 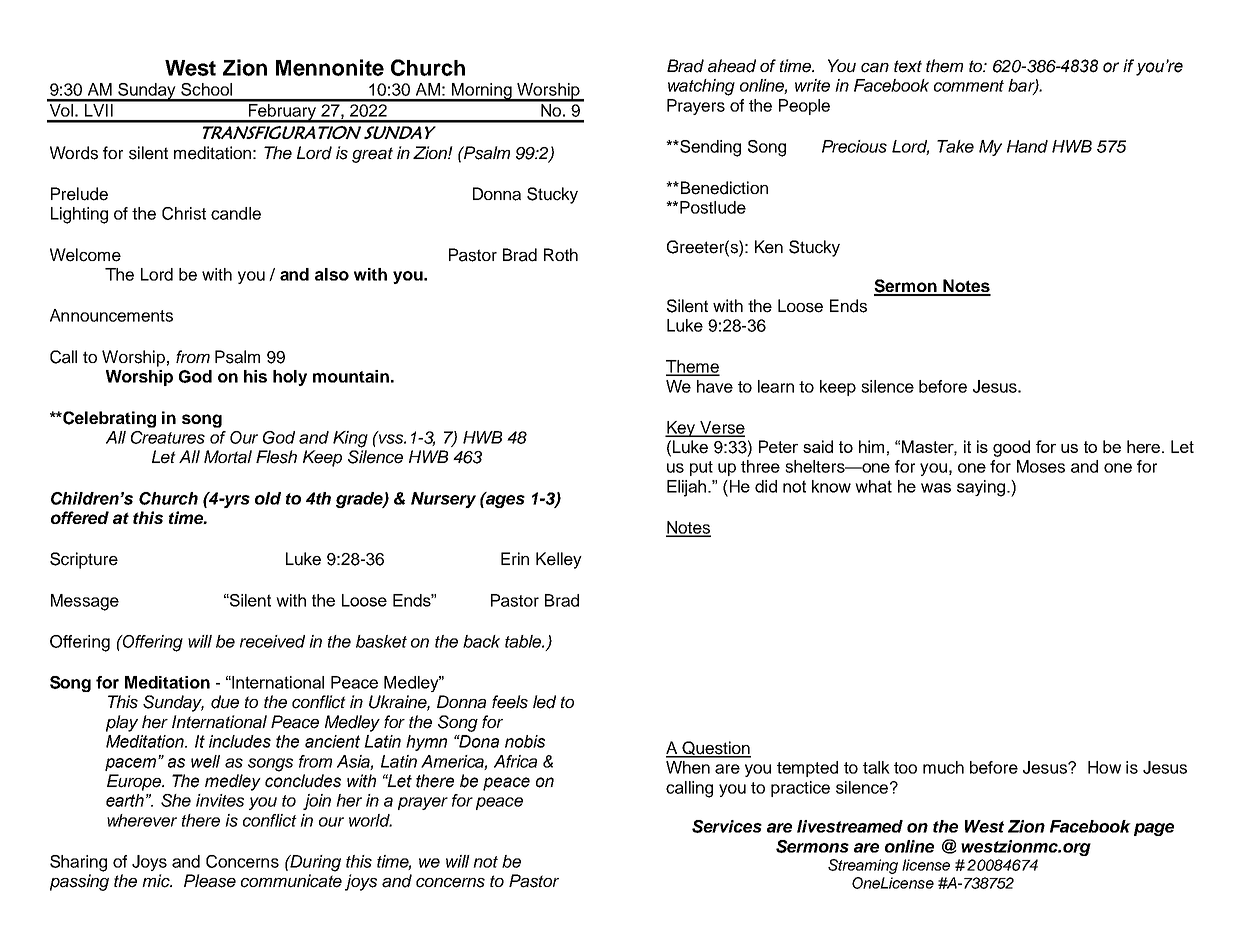 What do you see at coordinates (701, 87) in the screenshot?
I see `watching` at bounding box center [701, 87].
